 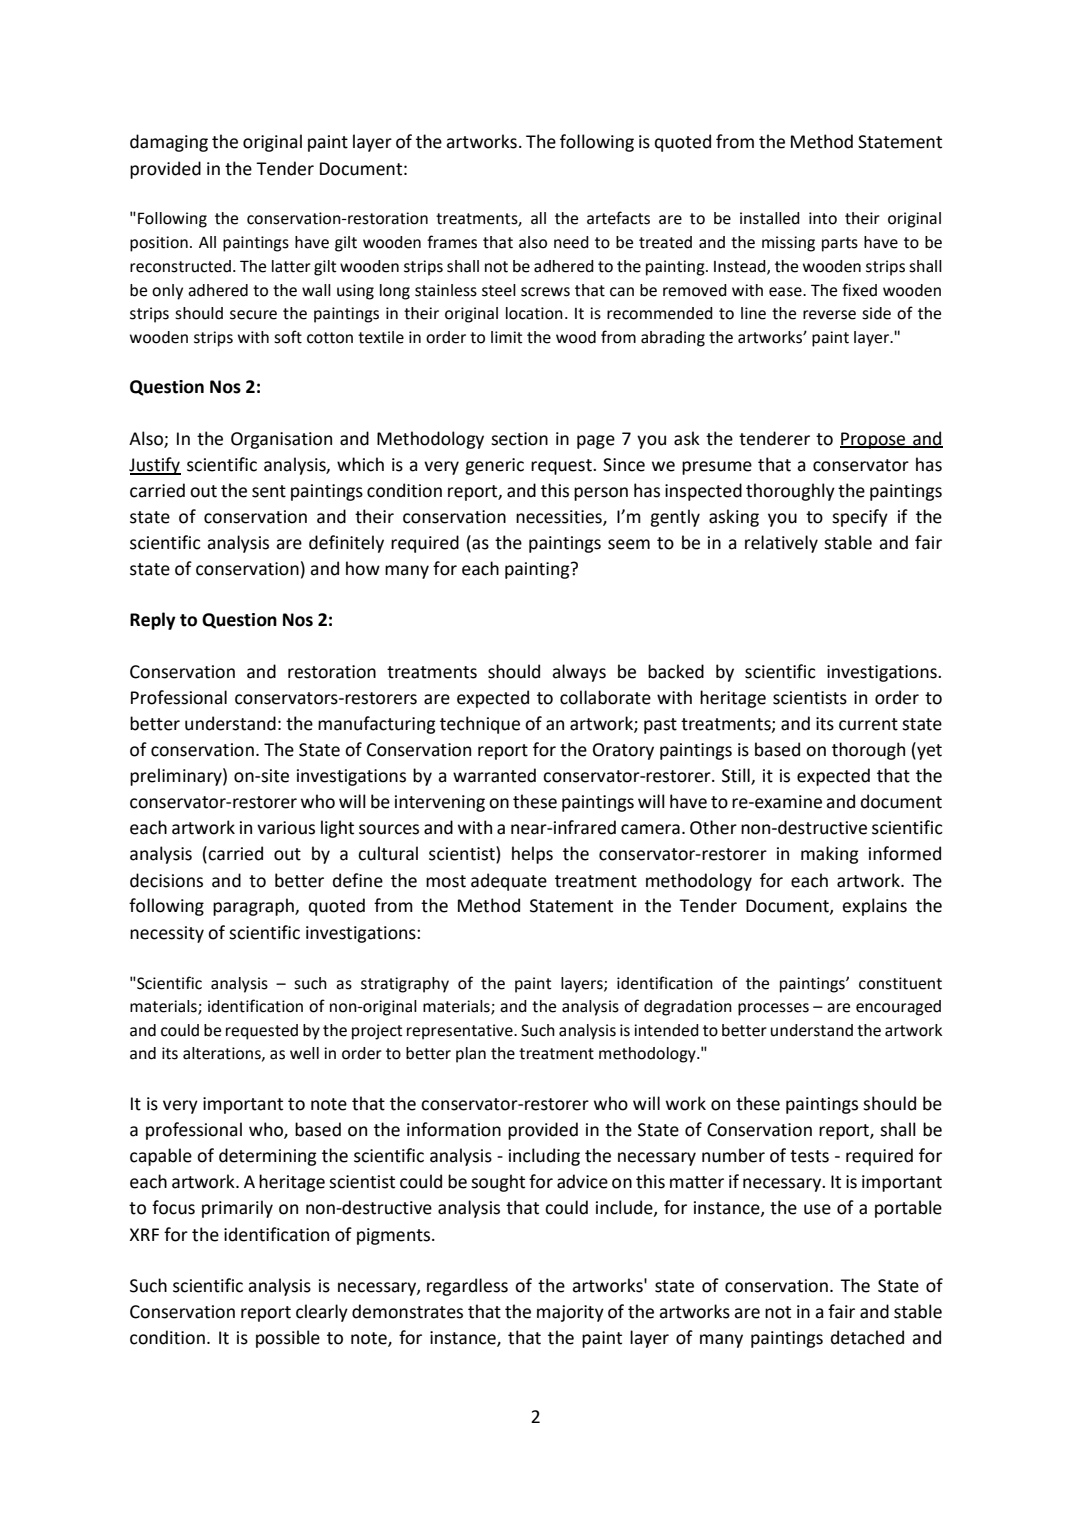 What do you see at coordinates (571, 242) in the screenshot?
I see `need` at bounding box center [571, 242].
